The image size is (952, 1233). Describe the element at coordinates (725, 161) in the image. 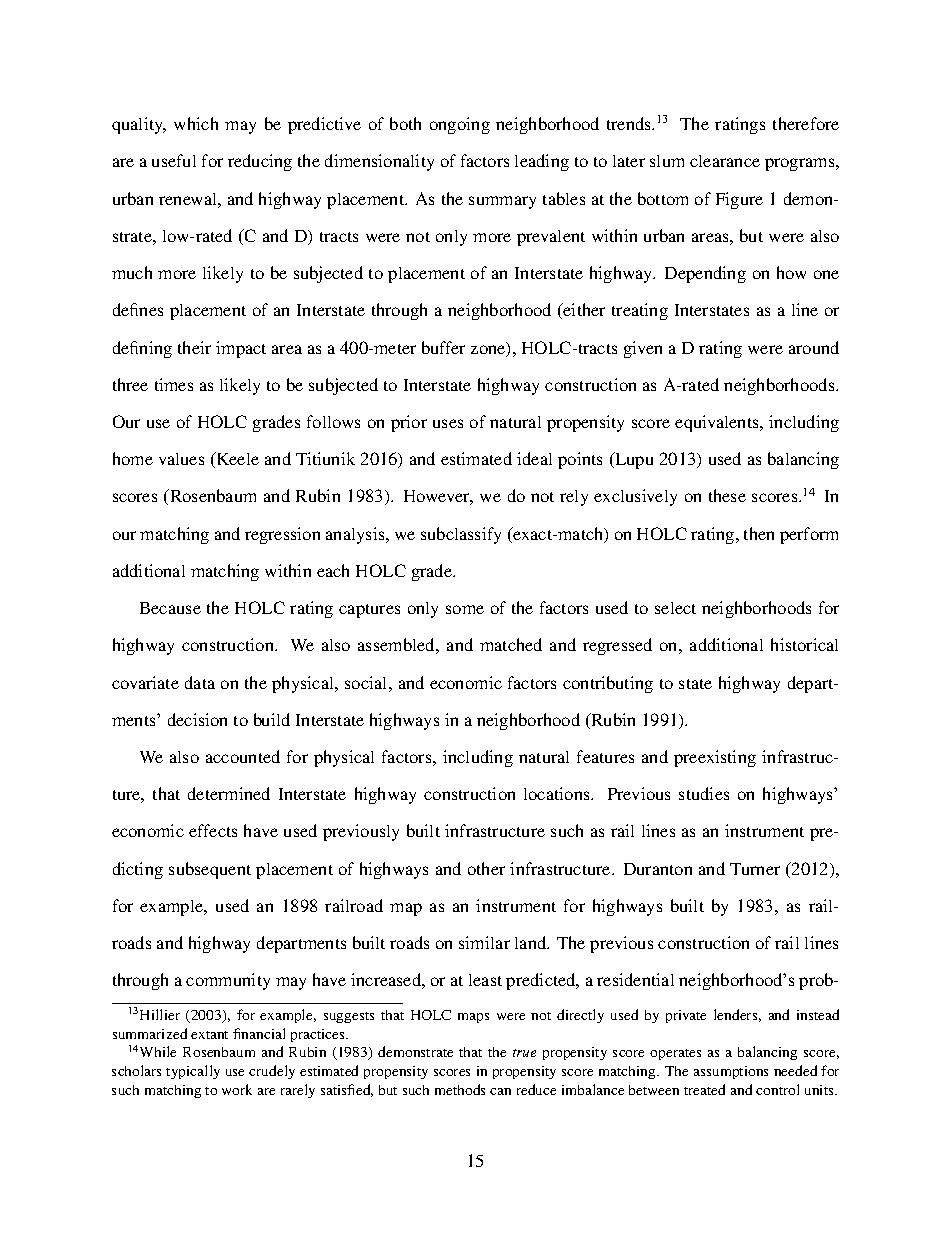

I see `clearance` at that location.
